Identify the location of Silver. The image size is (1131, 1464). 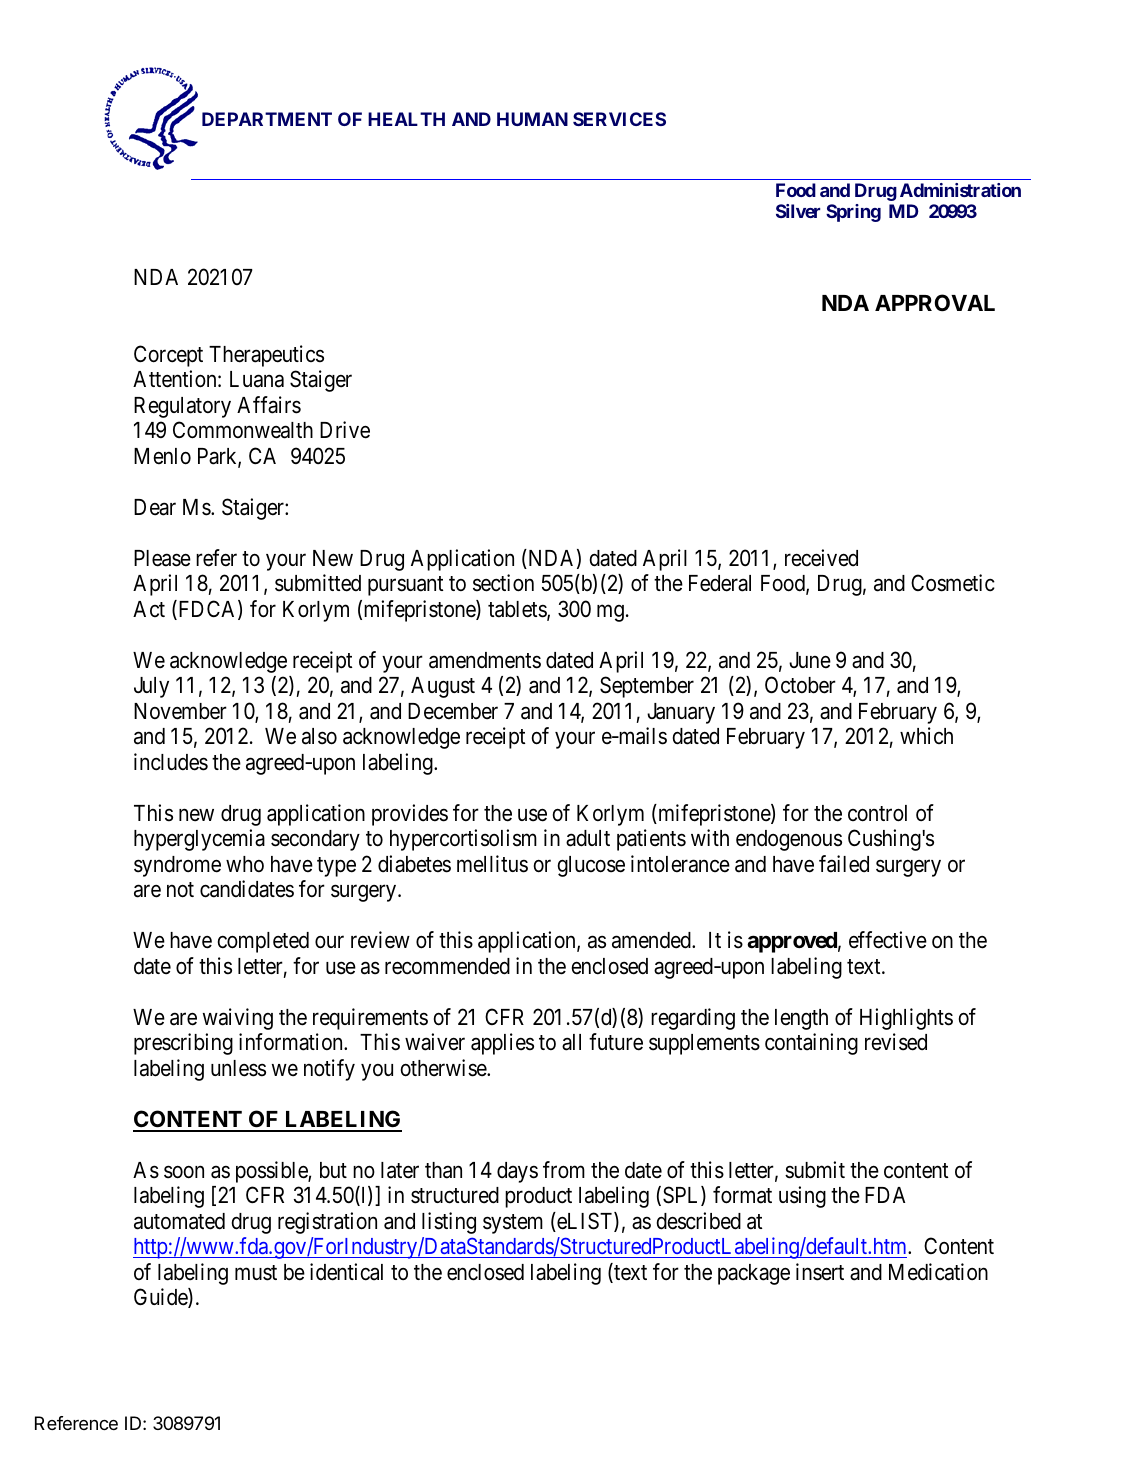
(798, 211).
